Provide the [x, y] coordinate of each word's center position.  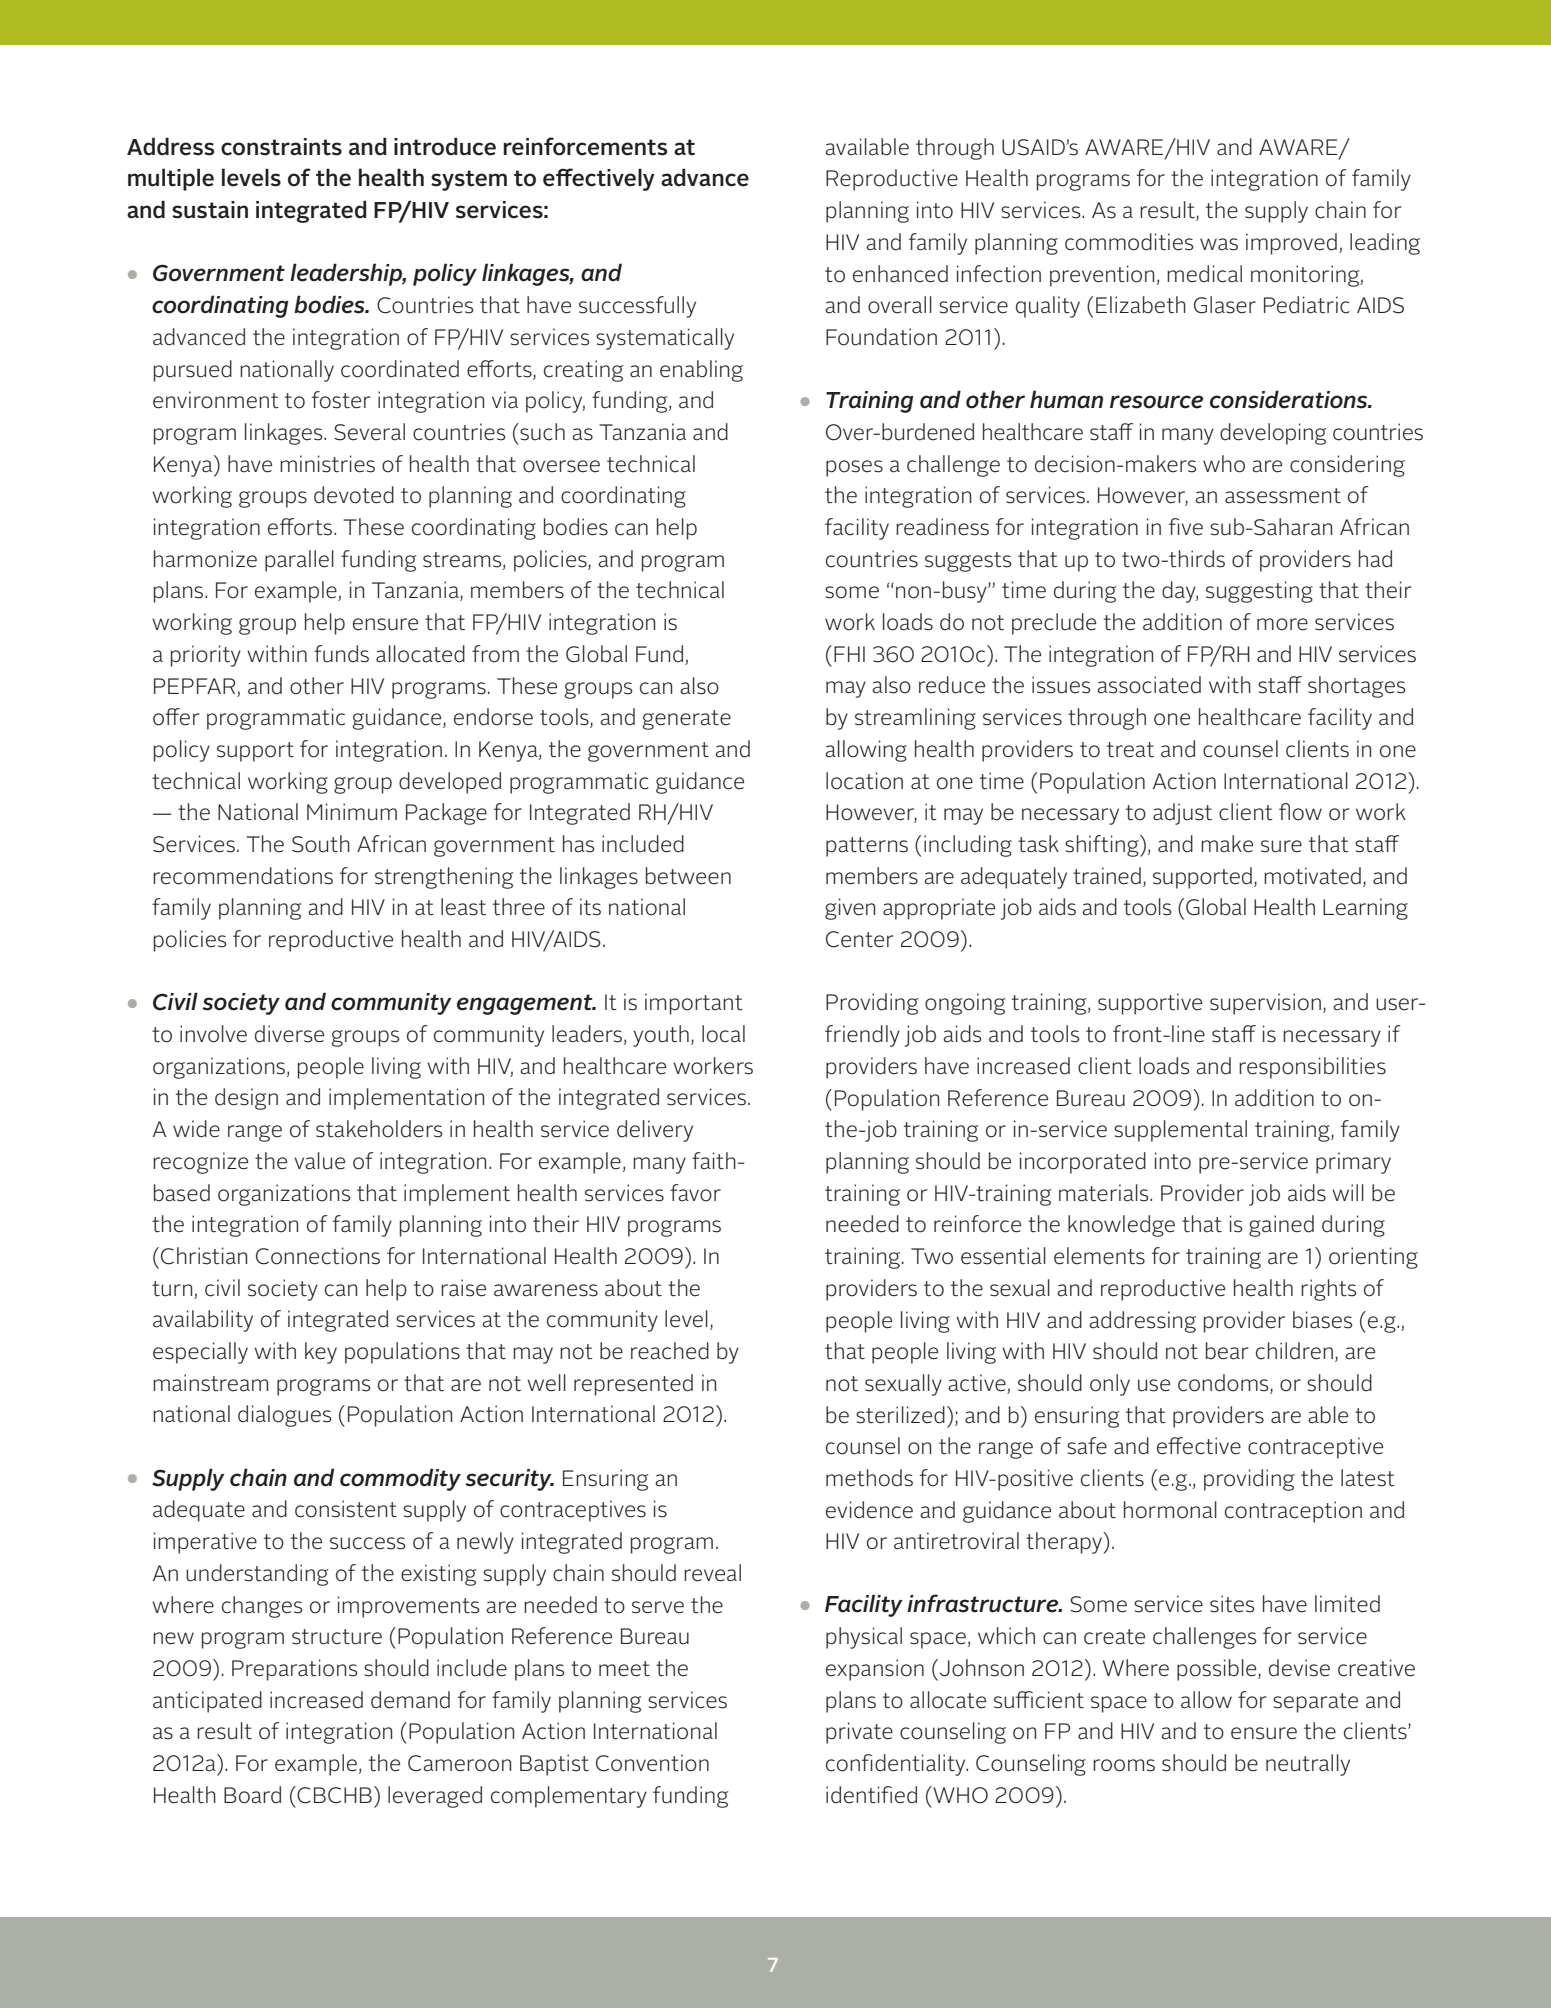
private [859, 1733]
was [1219, 244]
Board [252, 1795]
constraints [281, 147]
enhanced [900, 274]
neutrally [1308, 1765]
